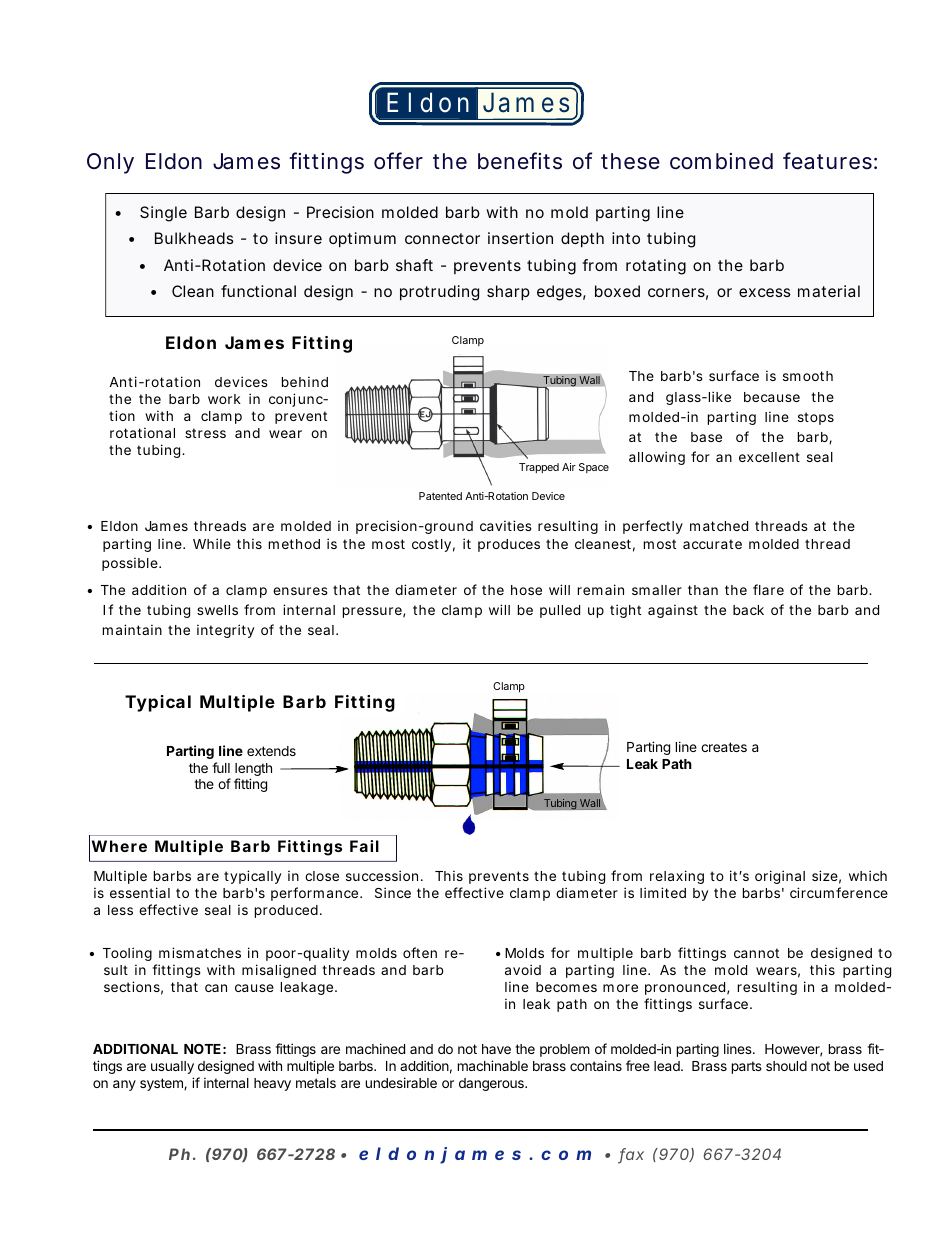  I want to click on full, so click(221, 767).
